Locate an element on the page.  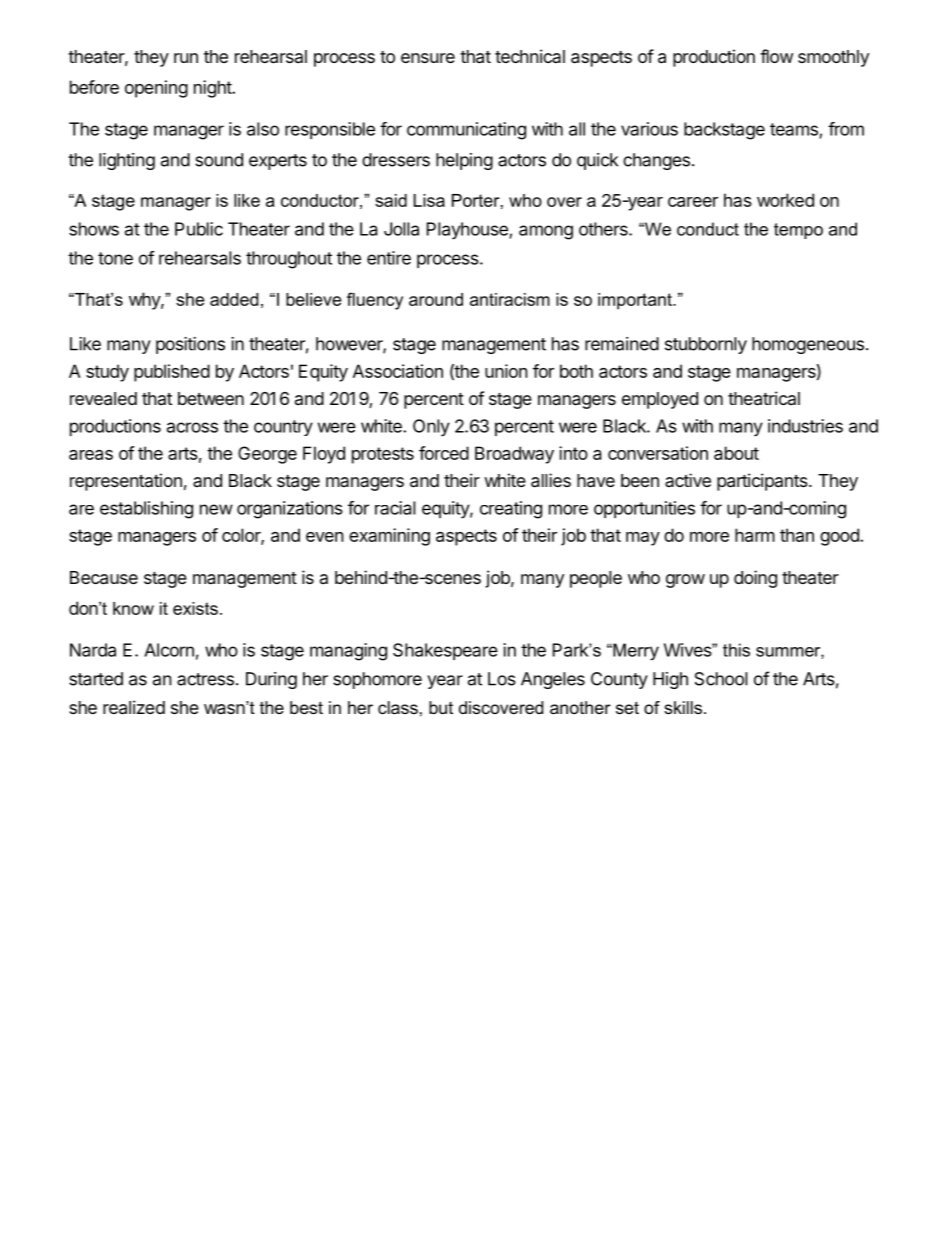
creating is located at coordinates (511, 510).
